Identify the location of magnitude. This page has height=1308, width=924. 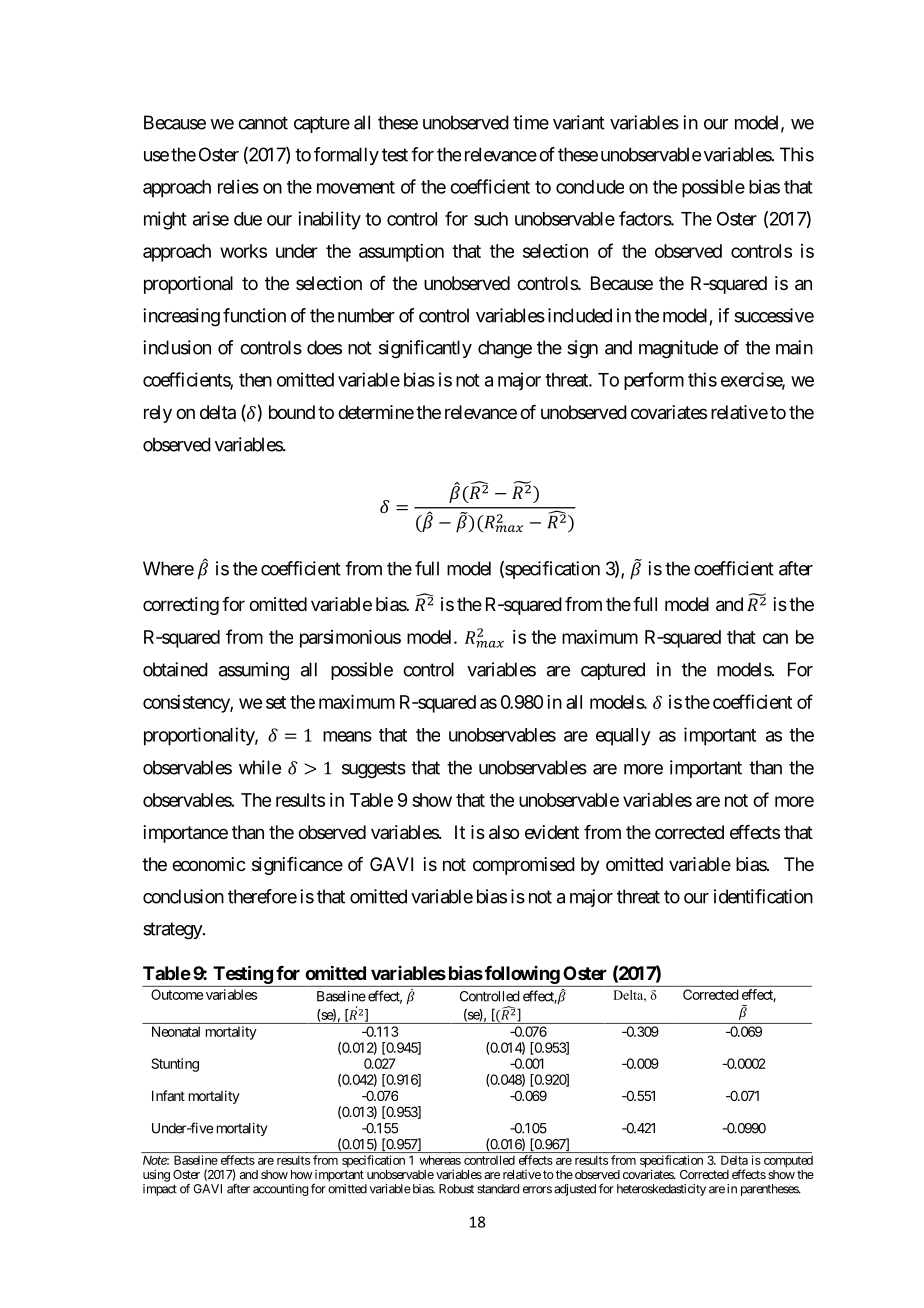
(678, 349).
